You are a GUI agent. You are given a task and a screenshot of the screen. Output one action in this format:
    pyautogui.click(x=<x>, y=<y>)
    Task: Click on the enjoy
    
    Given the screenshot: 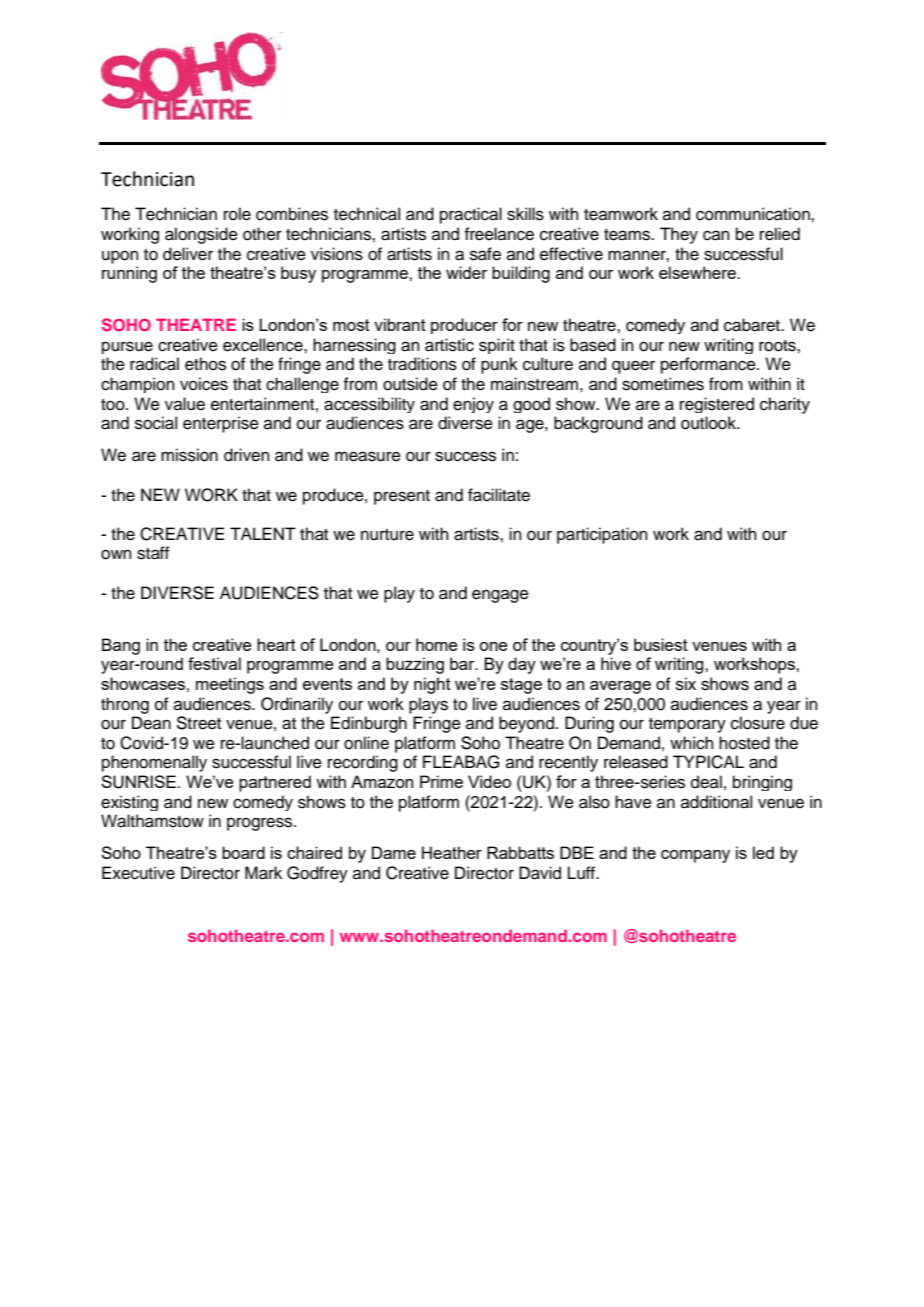 What is the action you would take?
    pyautogui.click(x=473, y=405)
